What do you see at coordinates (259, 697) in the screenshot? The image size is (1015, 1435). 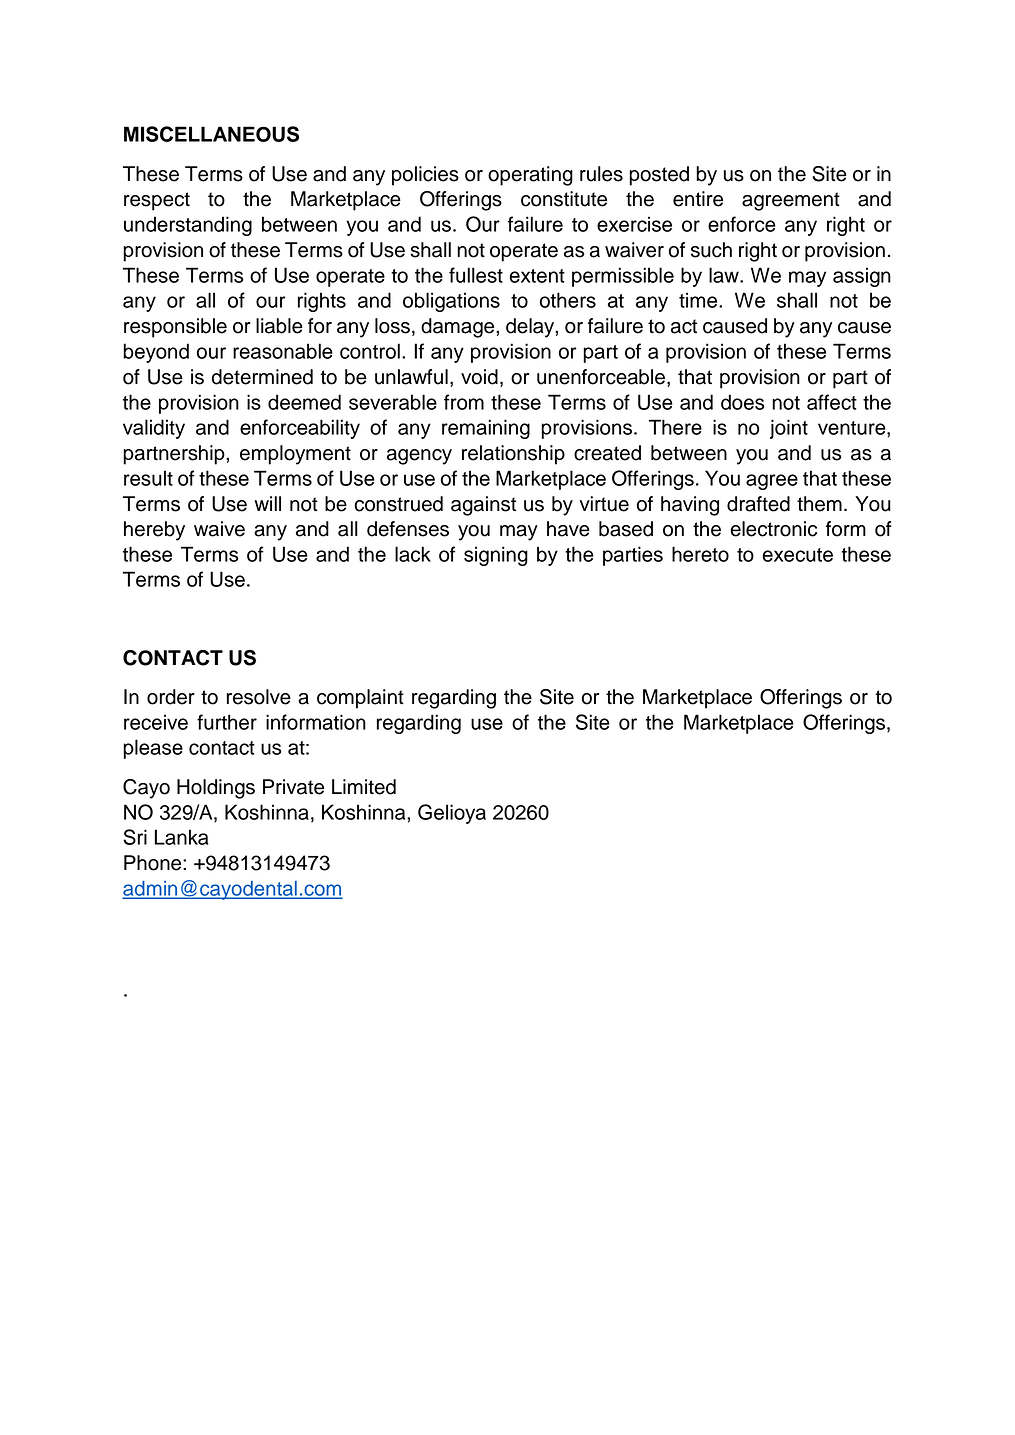 I see `resolve` at bounding box center [259, 697].
